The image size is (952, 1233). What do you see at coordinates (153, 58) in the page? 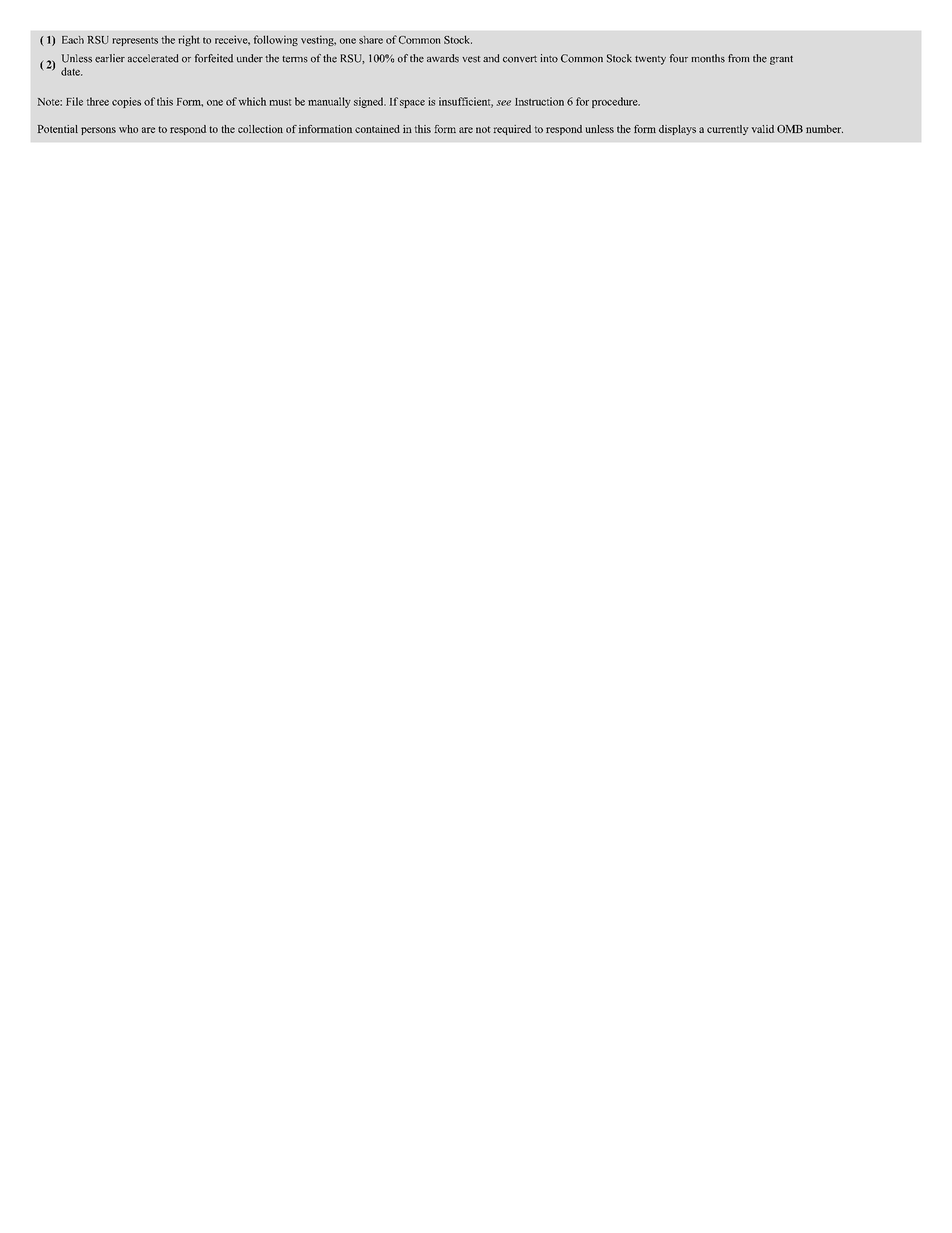
I see `accelerated` at bounding box center [153, 58].
